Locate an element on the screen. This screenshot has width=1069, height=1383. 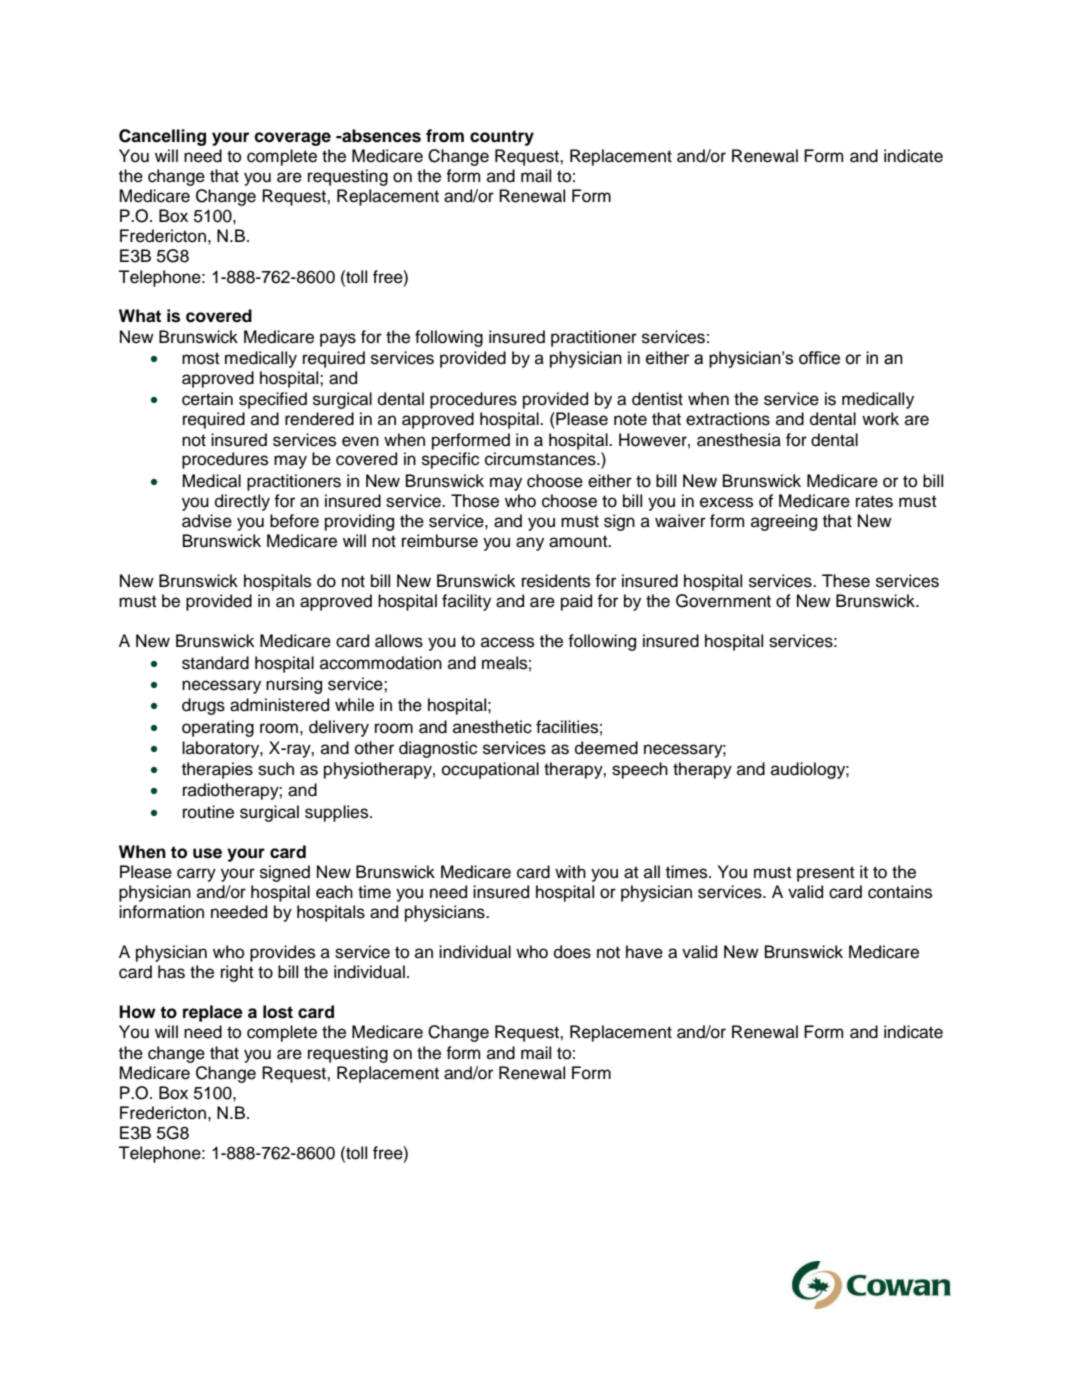
right is located at coordinates (237, 973).
